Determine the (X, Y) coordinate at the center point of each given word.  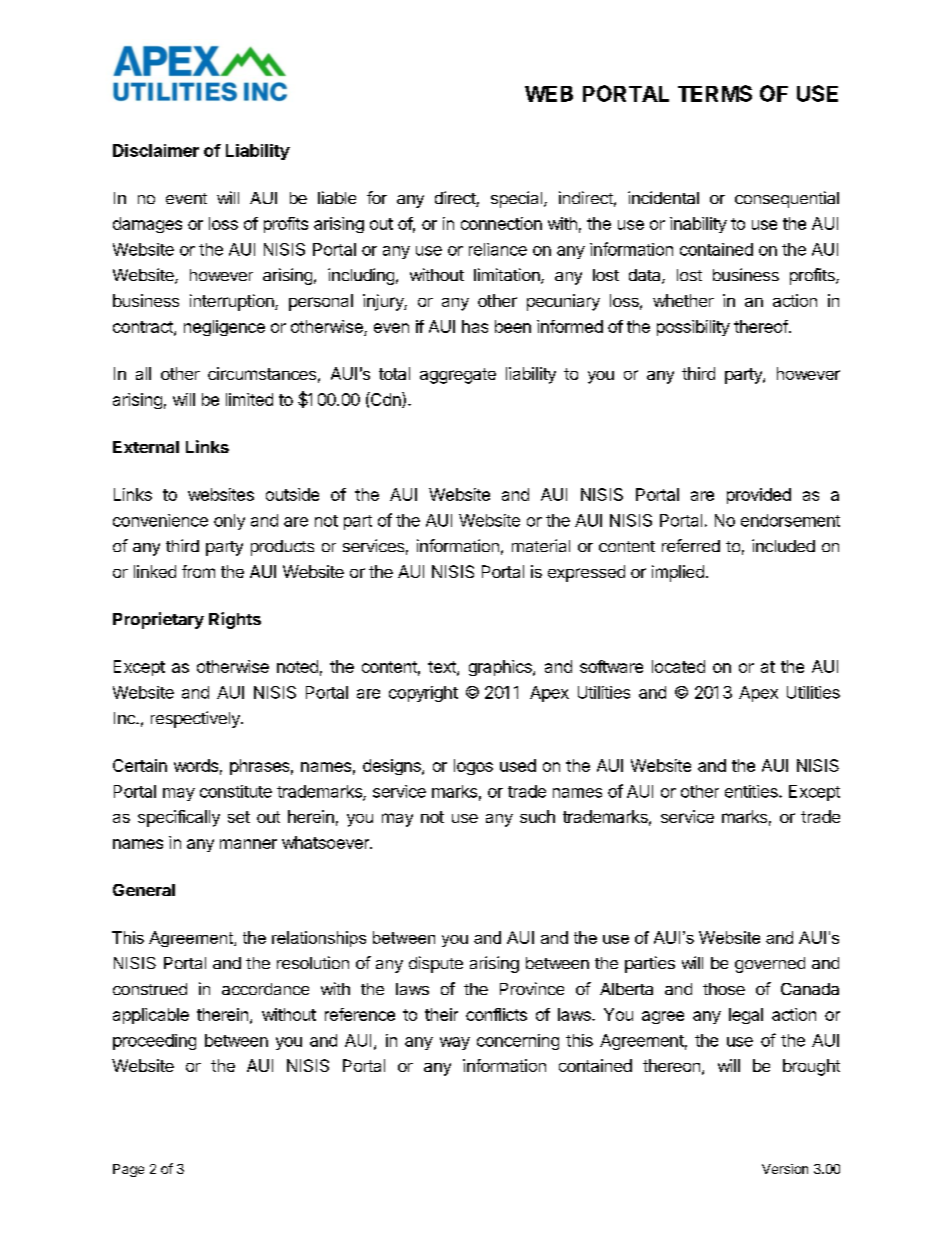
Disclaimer (156, 150)
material (541, 545)
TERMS (715, 93)
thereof (761, 326)
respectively (196, 719)
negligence (224, 328)
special (518, 199)
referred (691, 545)
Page (128, 1170)
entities (752, 791)
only (229, 522)
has (475, 326)
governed (770, 965)
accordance (265, 989)
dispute (436, 964)
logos (473, 767)
